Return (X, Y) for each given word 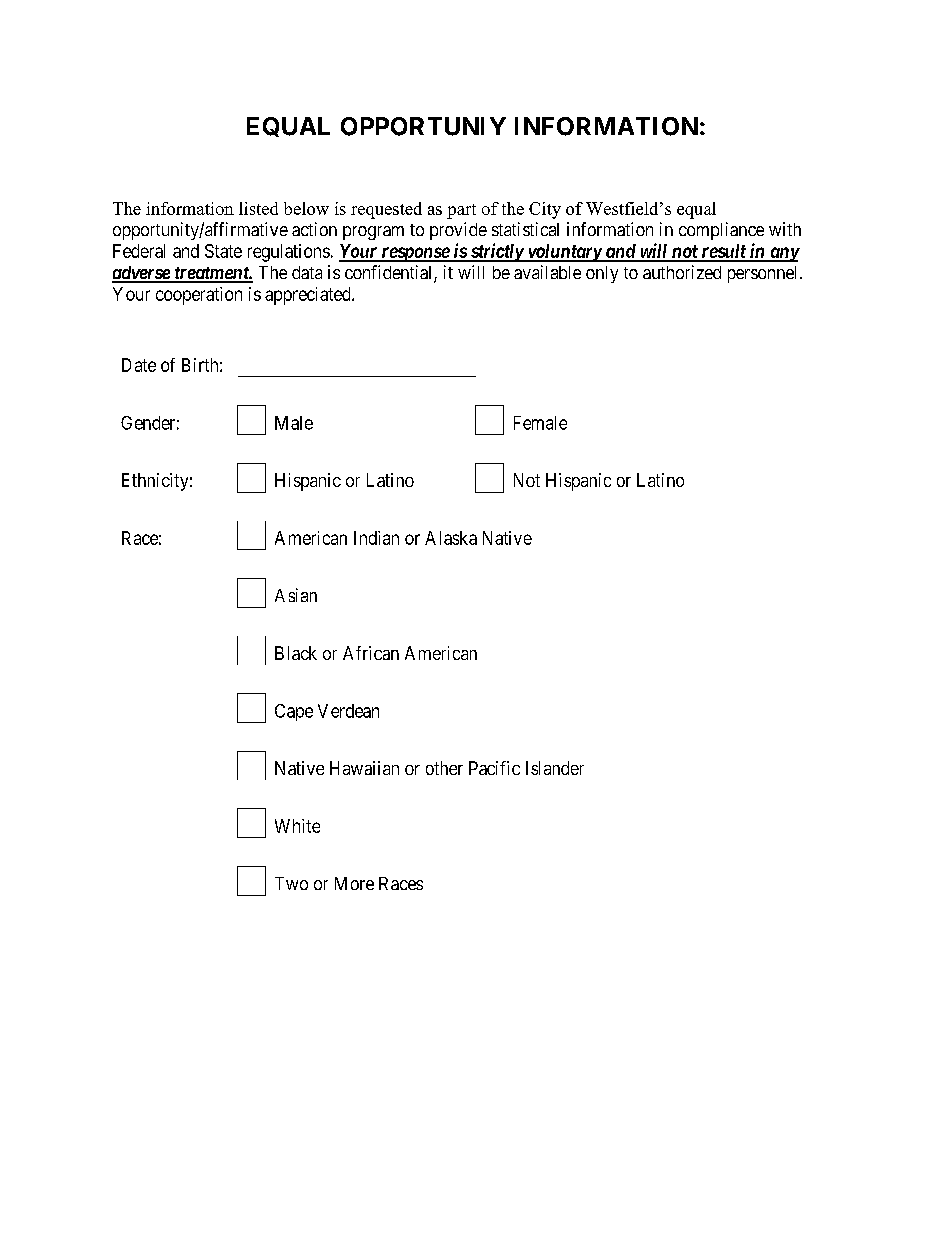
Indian (376, 538)
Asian (296, 595)
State (223, 251)
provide (458, 231)
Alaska (451, 538)
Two (291, 883)
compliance (721, 231)
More (354, 883)
